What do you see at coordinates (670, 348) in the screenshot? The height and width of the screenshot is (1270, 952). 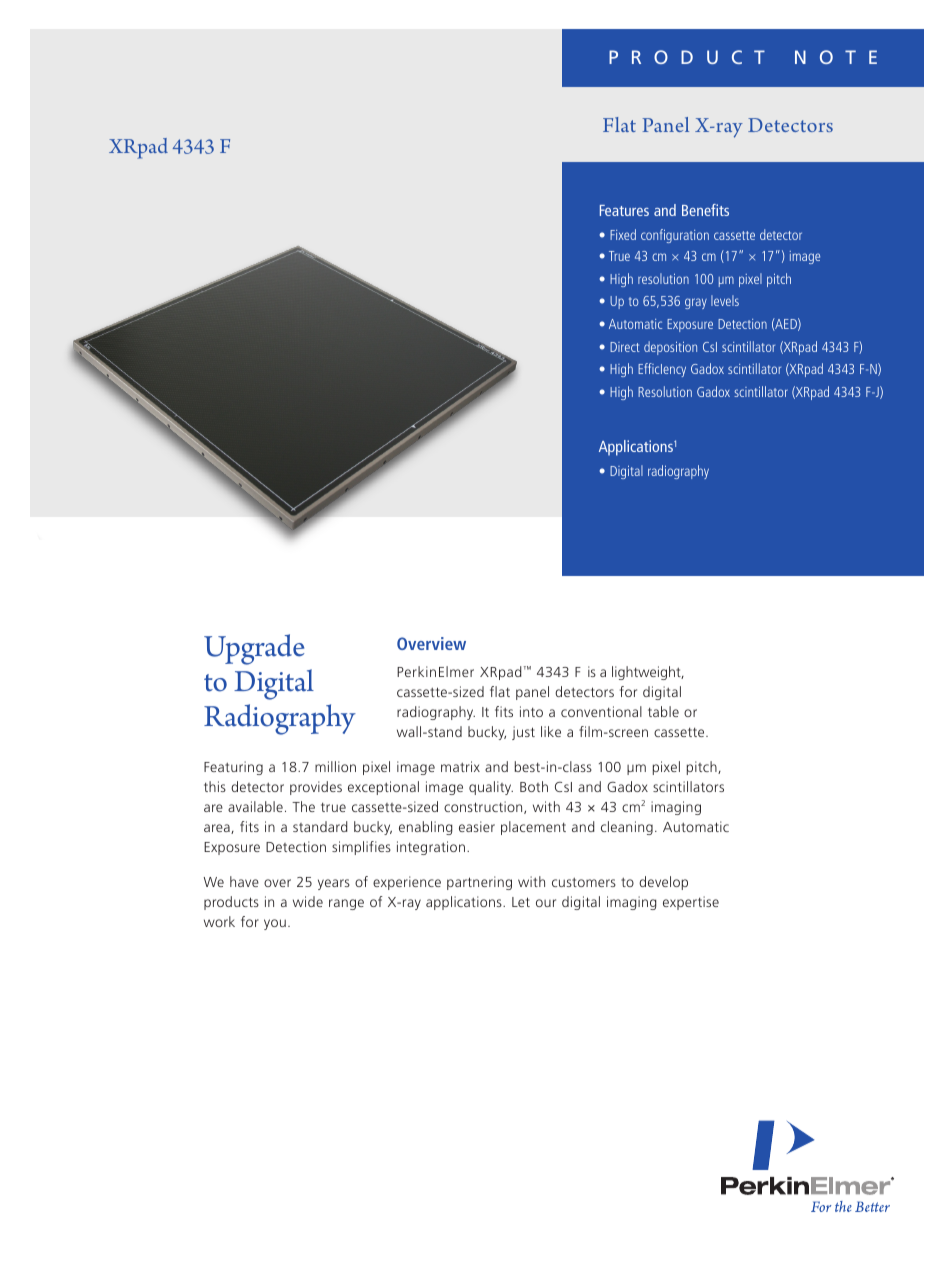 I see `deposition` at bounding box center [670, 348].
